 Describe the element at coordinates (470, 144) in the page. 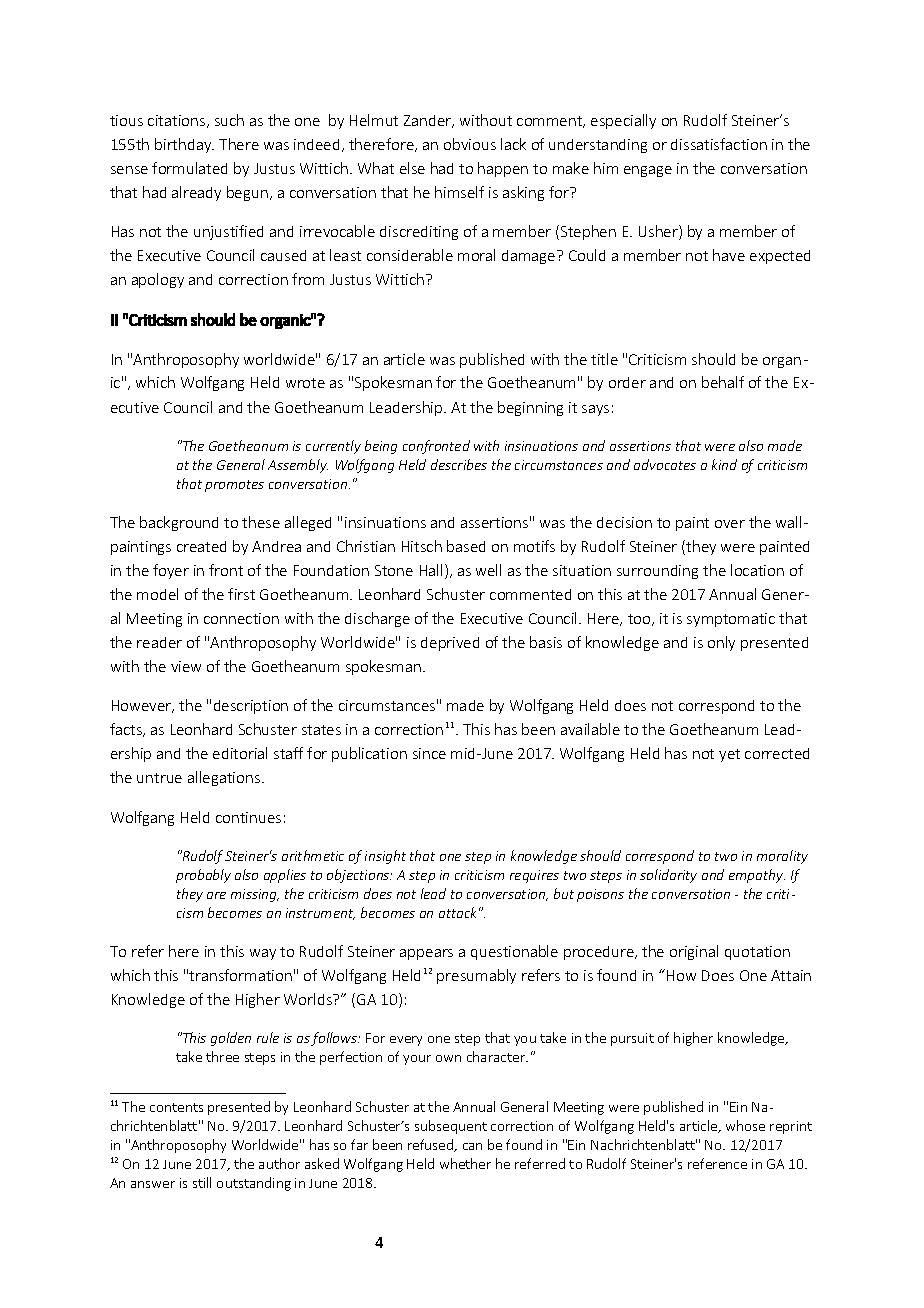

I see `obvious` at that location.
